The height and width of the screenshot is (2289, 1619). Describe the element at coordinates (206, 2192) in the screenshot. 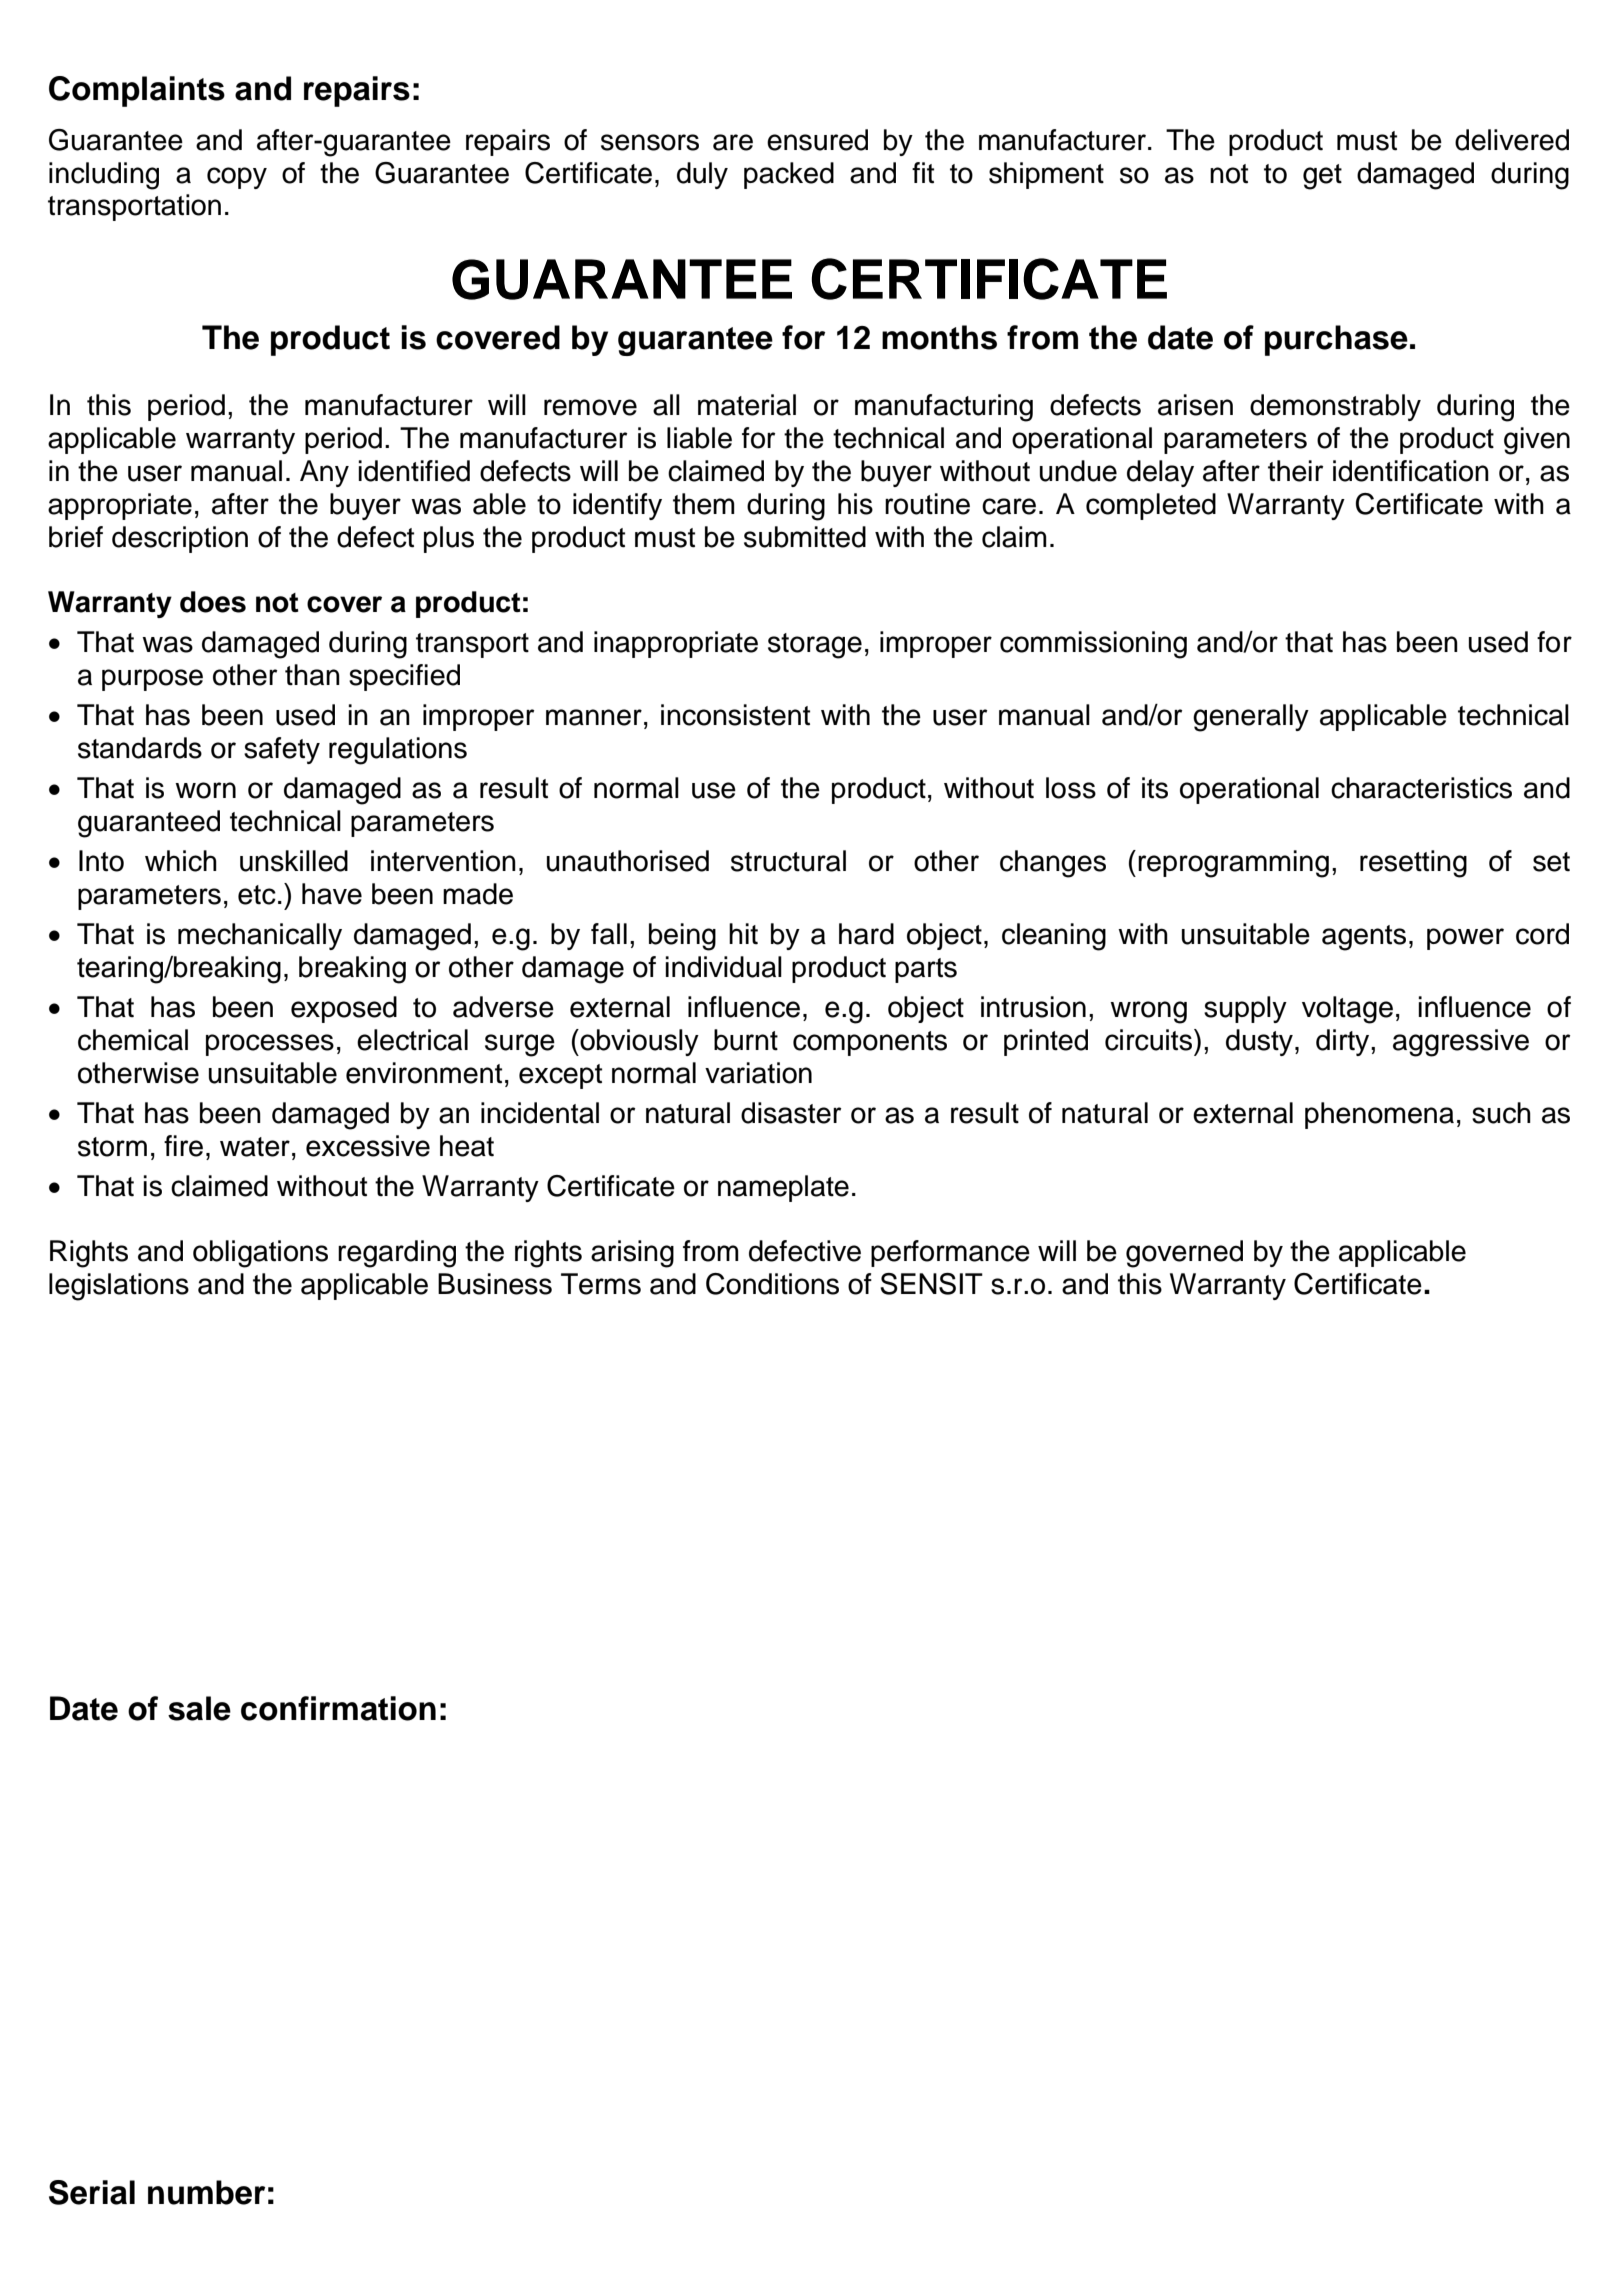

I see `number` at that location.
